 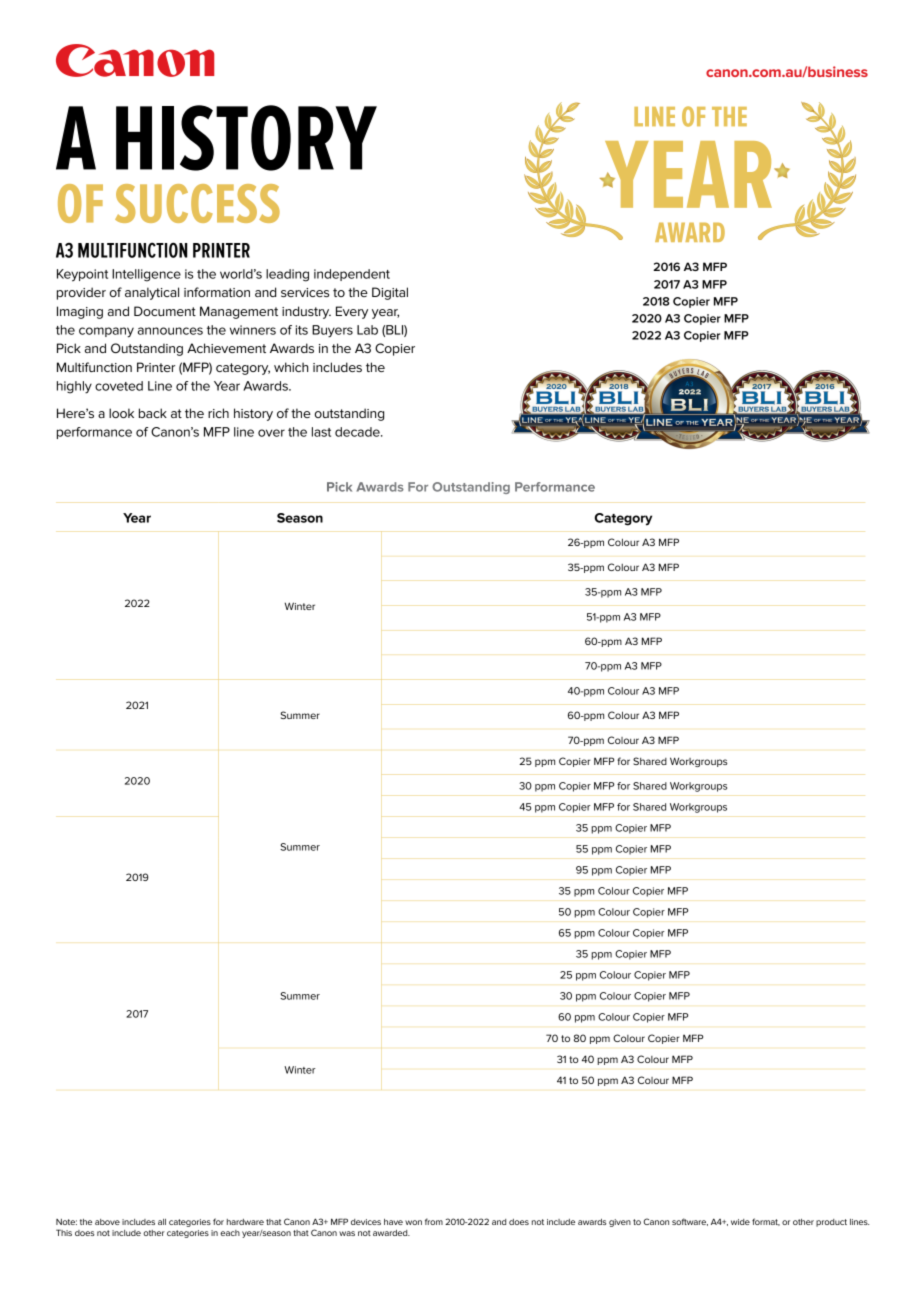 I want to click on over, so click(x=271, y=433).
